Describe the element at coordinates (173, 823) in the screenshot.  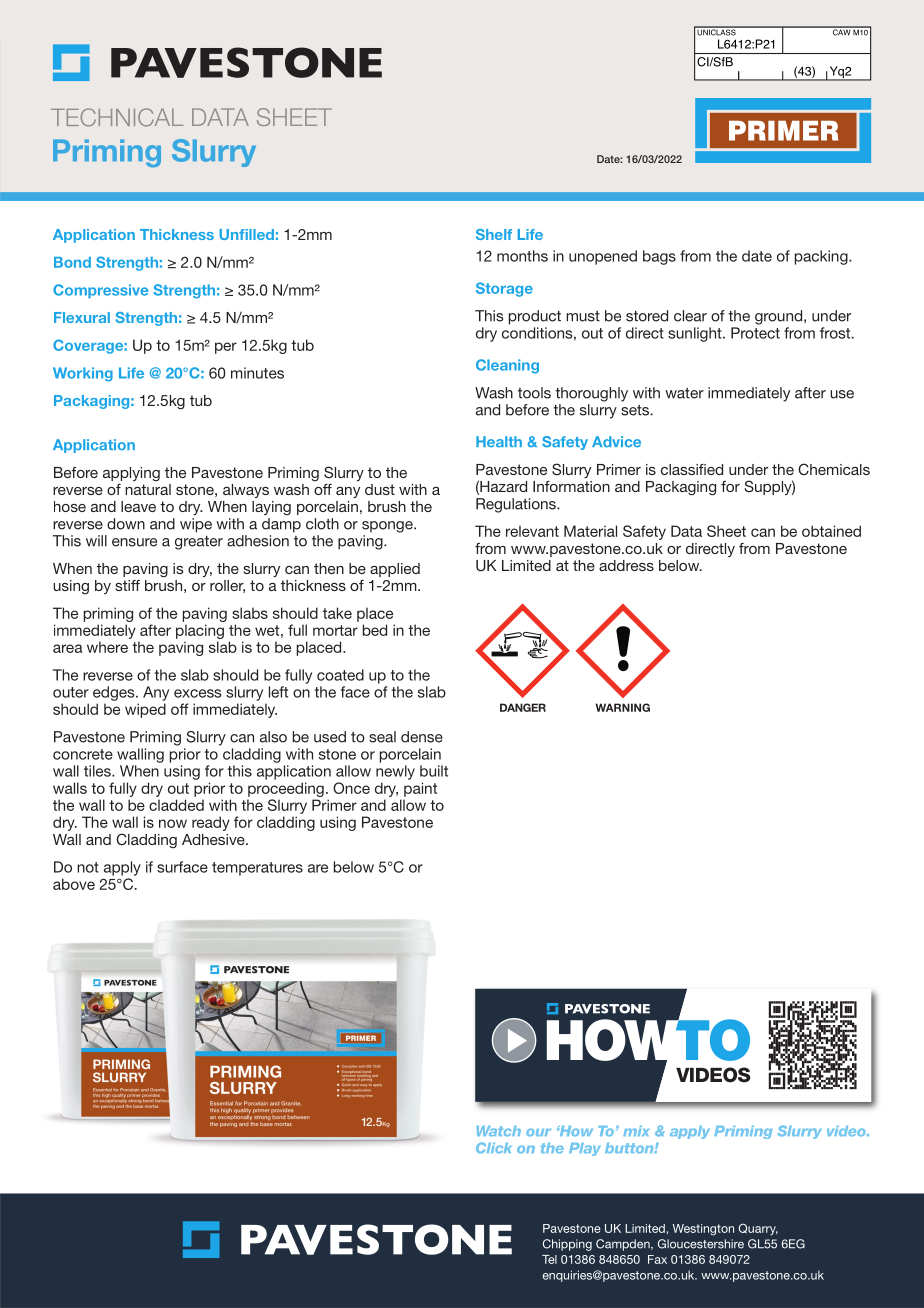
I see `now` at that location.
